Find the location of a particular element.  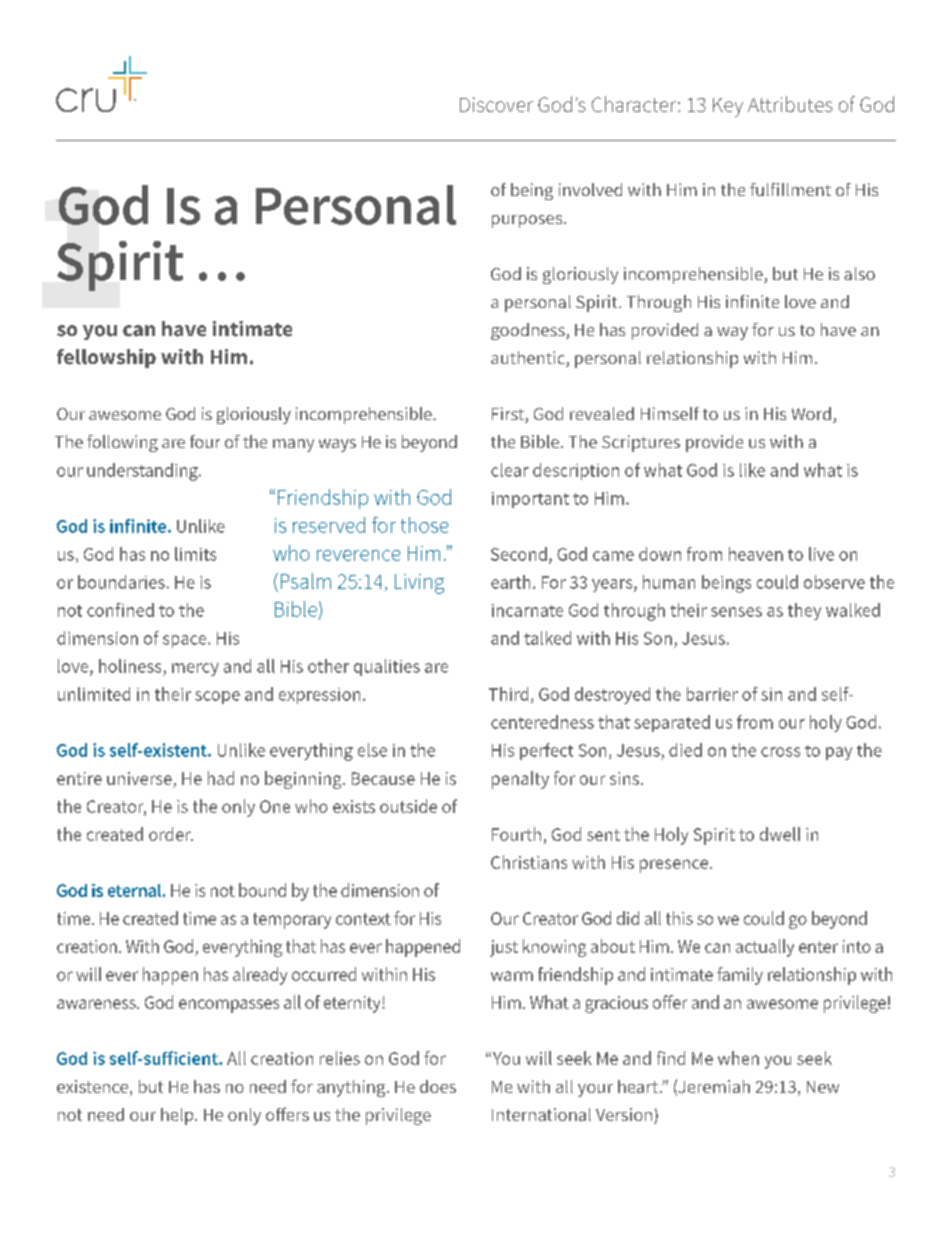

when is located at coordinates (738, 1058).
